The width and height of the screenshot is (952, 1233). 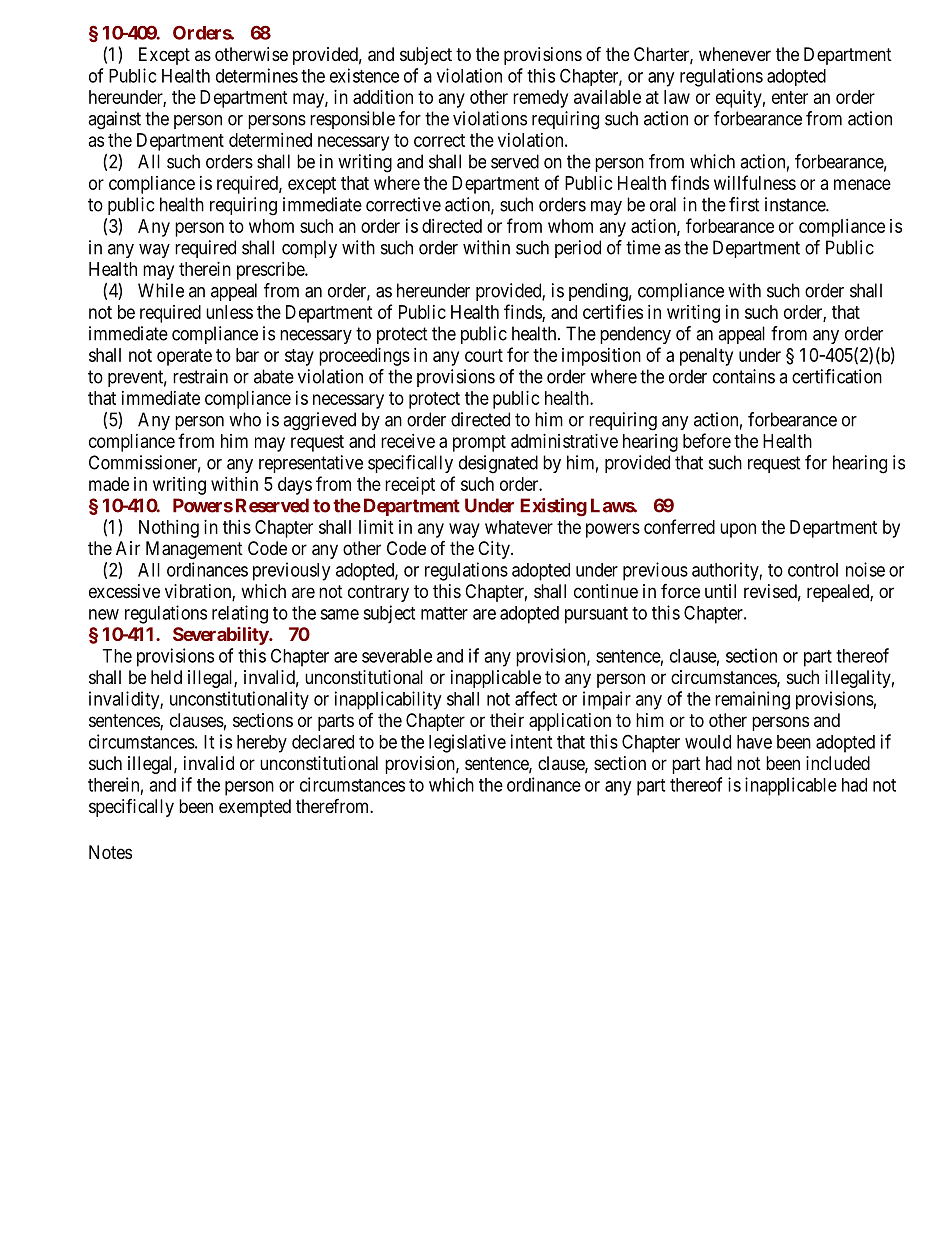 I want to click on remaining, so click(x=752, y=700).
